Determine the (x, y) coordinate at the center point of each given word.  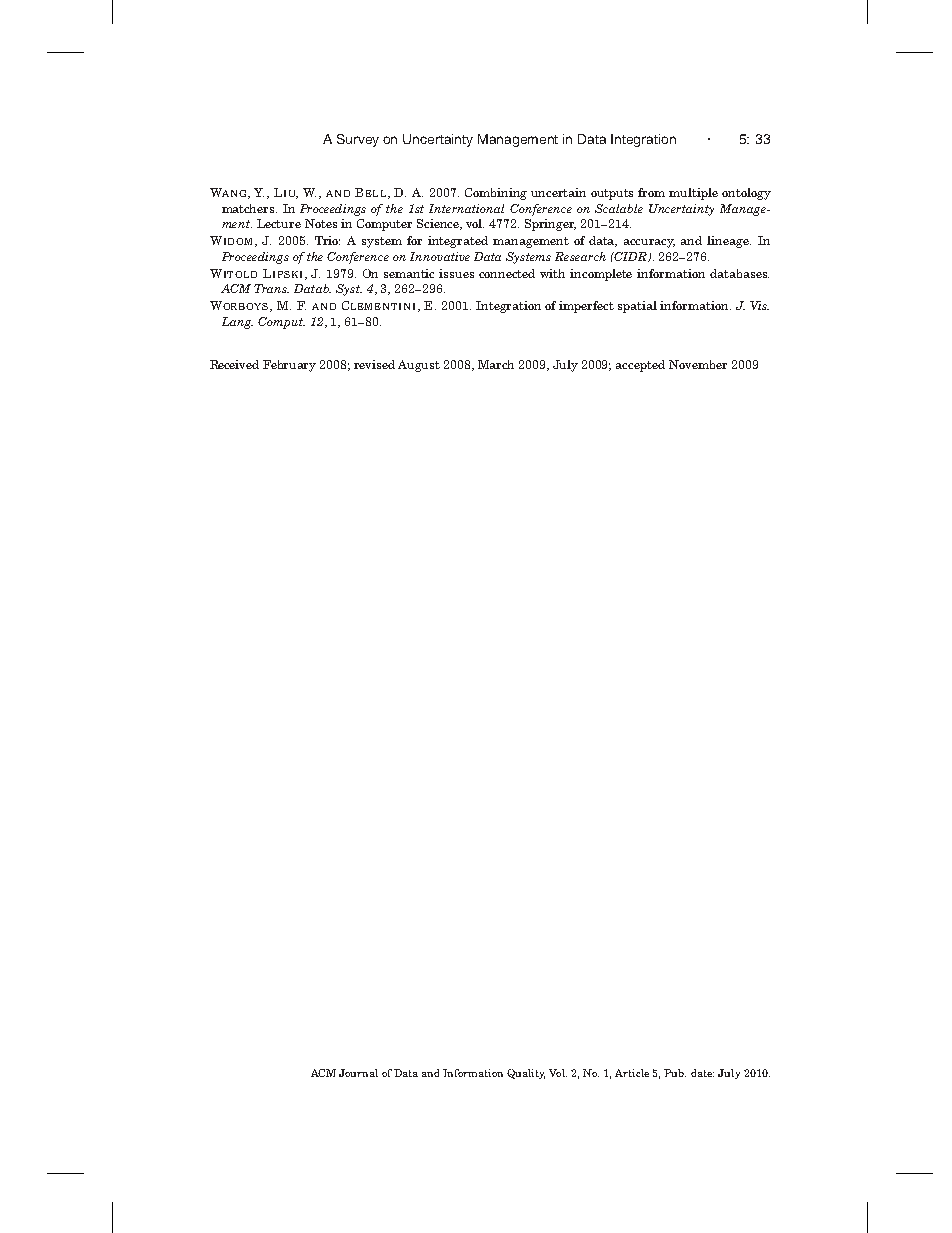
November (698, 364)
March (496, 364)
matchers (249, 208)
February (289, 366)
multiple (693, 194)
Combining (496, 194)
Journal (358, 1073)
